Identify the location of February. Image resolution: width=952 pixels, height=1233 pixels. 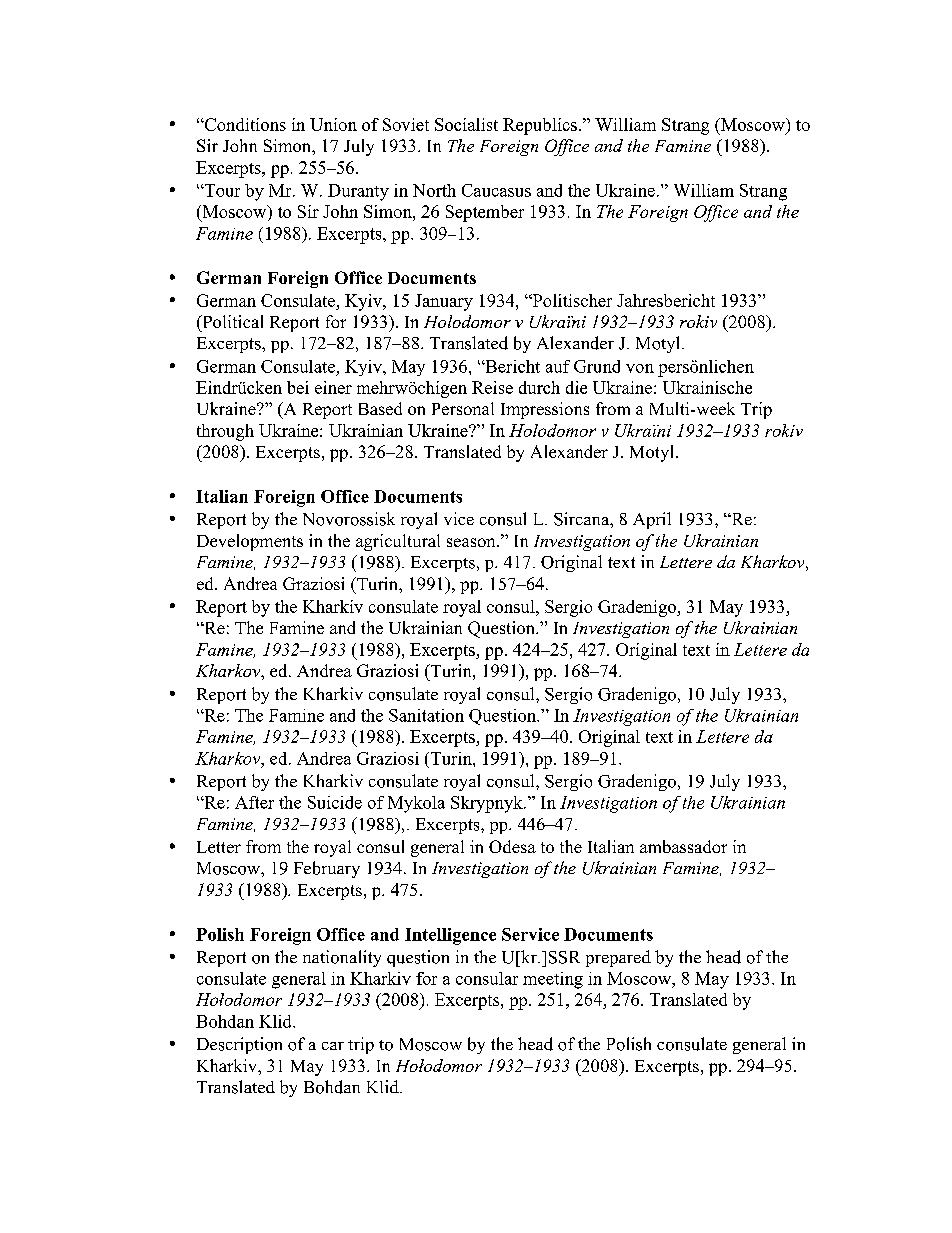
(327, 869).
